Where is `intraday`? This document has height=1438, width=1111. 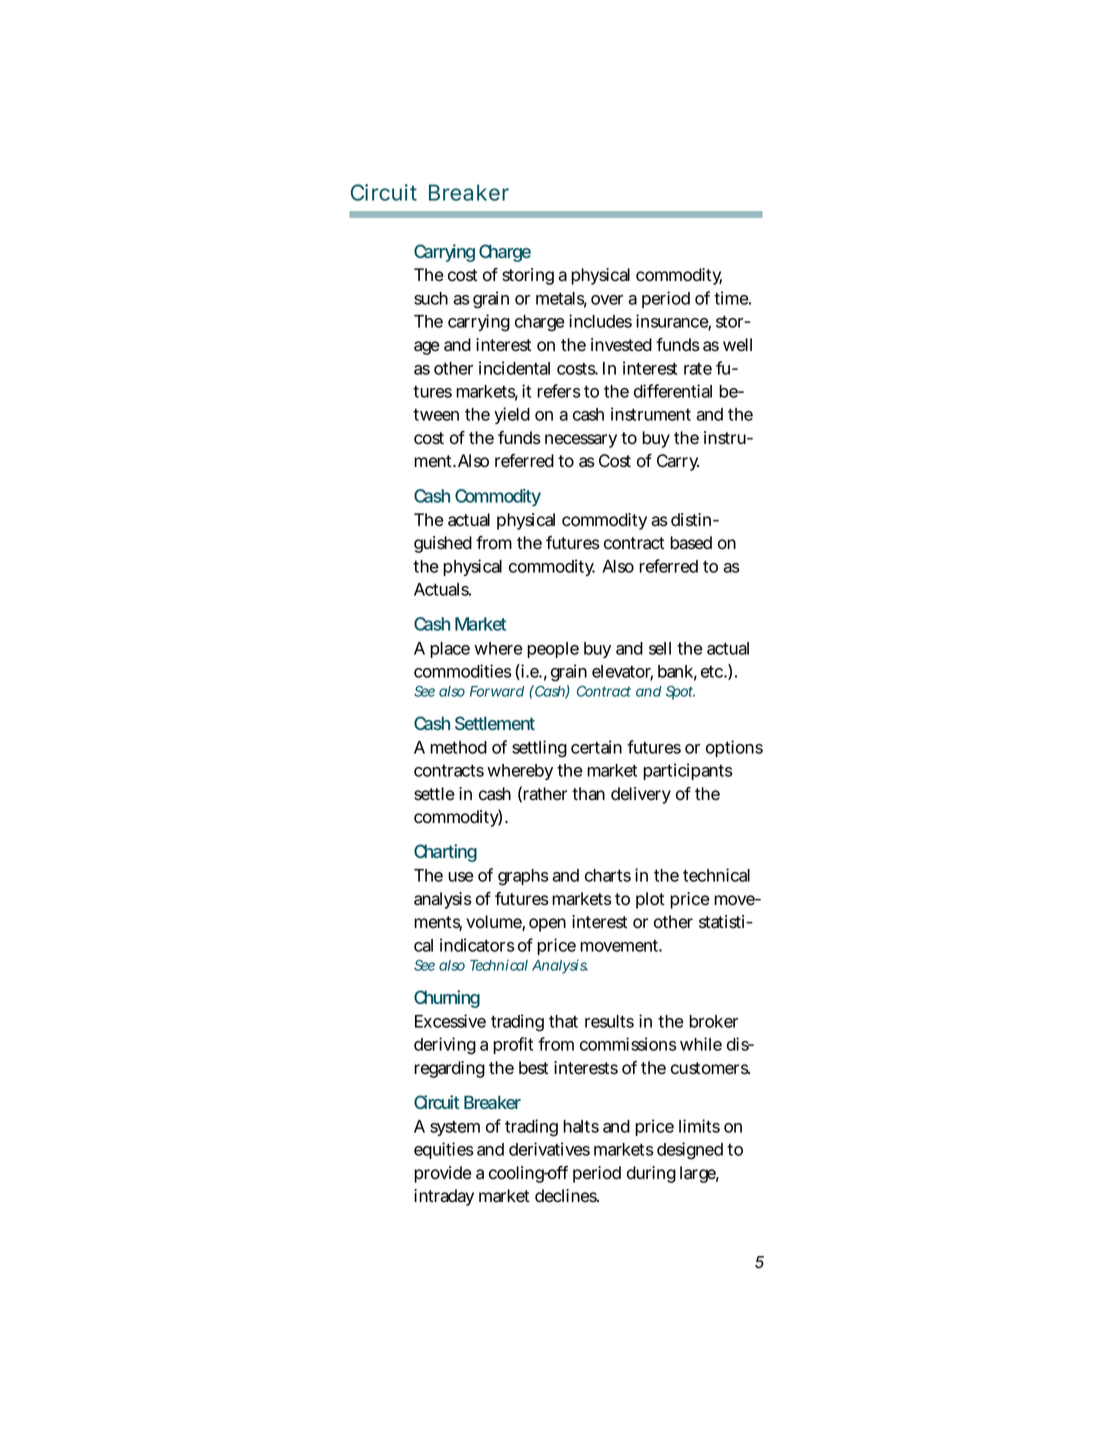
intraday is located at coordinates (444, 1197).
